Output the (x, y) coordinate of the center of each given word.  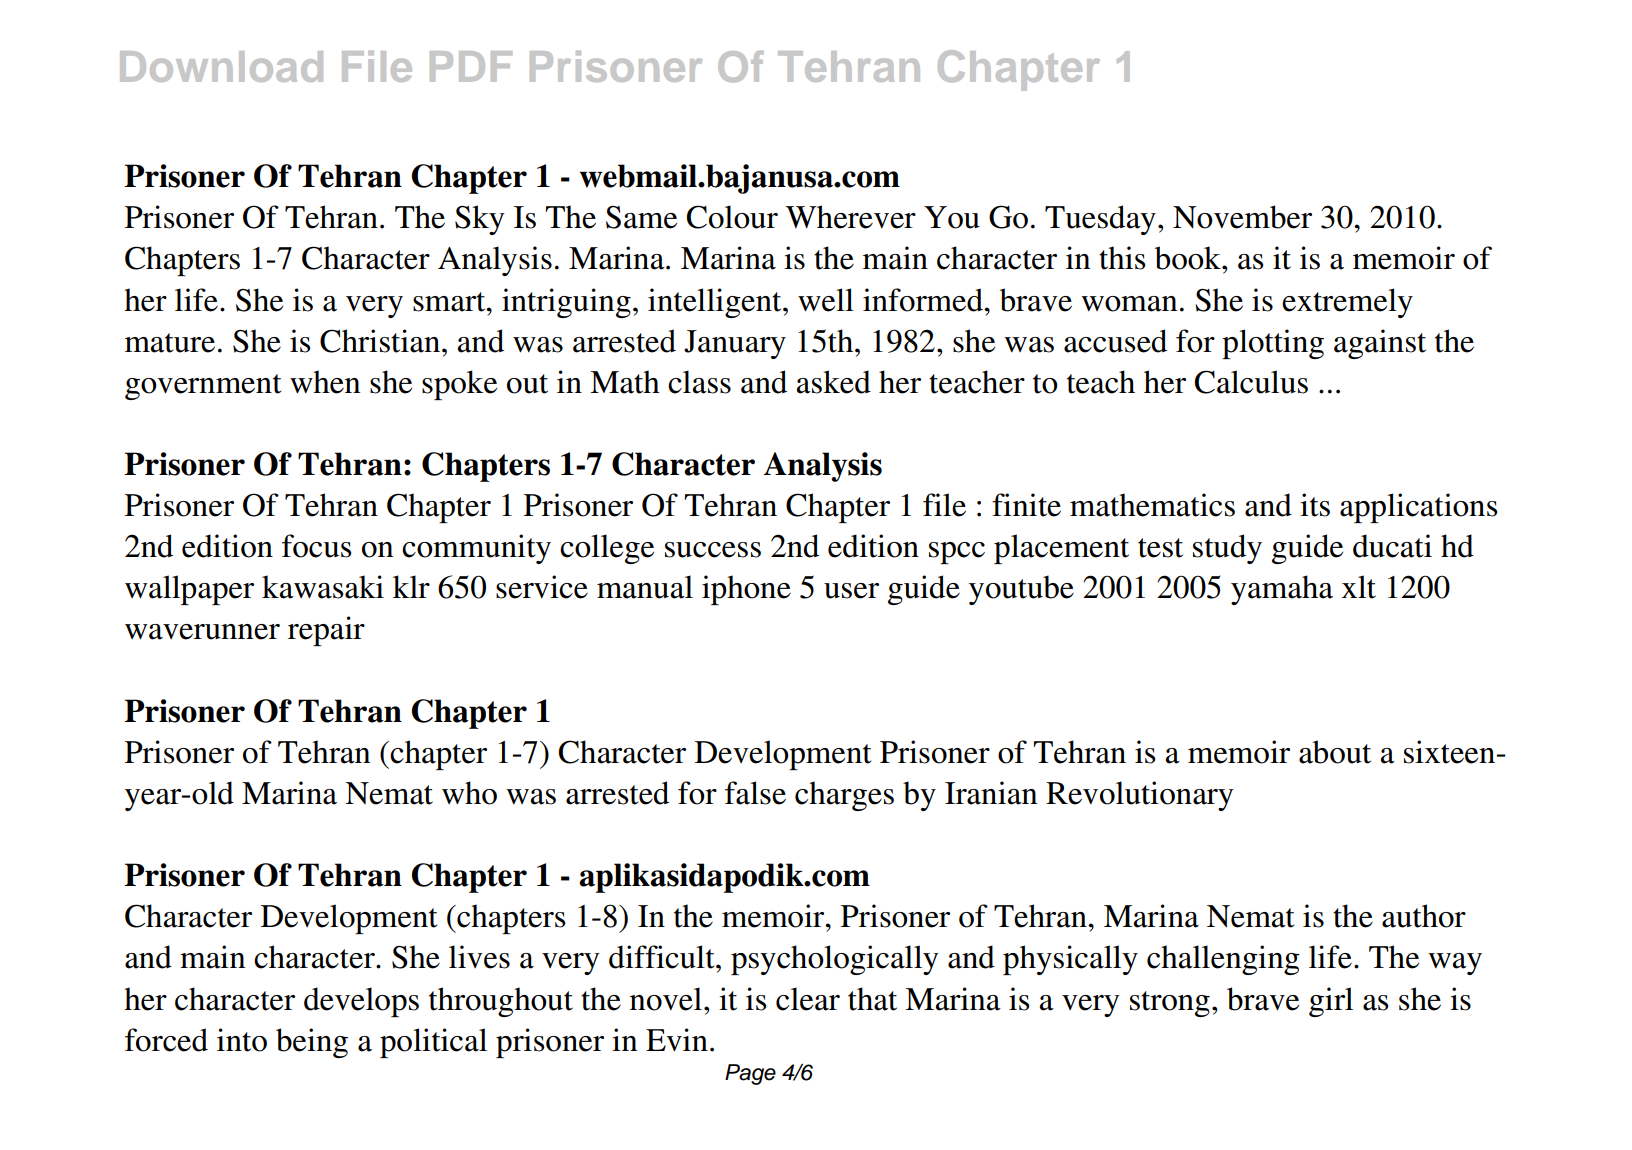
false (755, 793)
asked (833, 382)
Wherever (851, 217)
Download (221, 66)
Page (750, 1074)
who (469, 793)
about (1335, 752)
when (325, 382)
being (312, 1043)
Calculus (1251, 382)
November (1242, 217)
